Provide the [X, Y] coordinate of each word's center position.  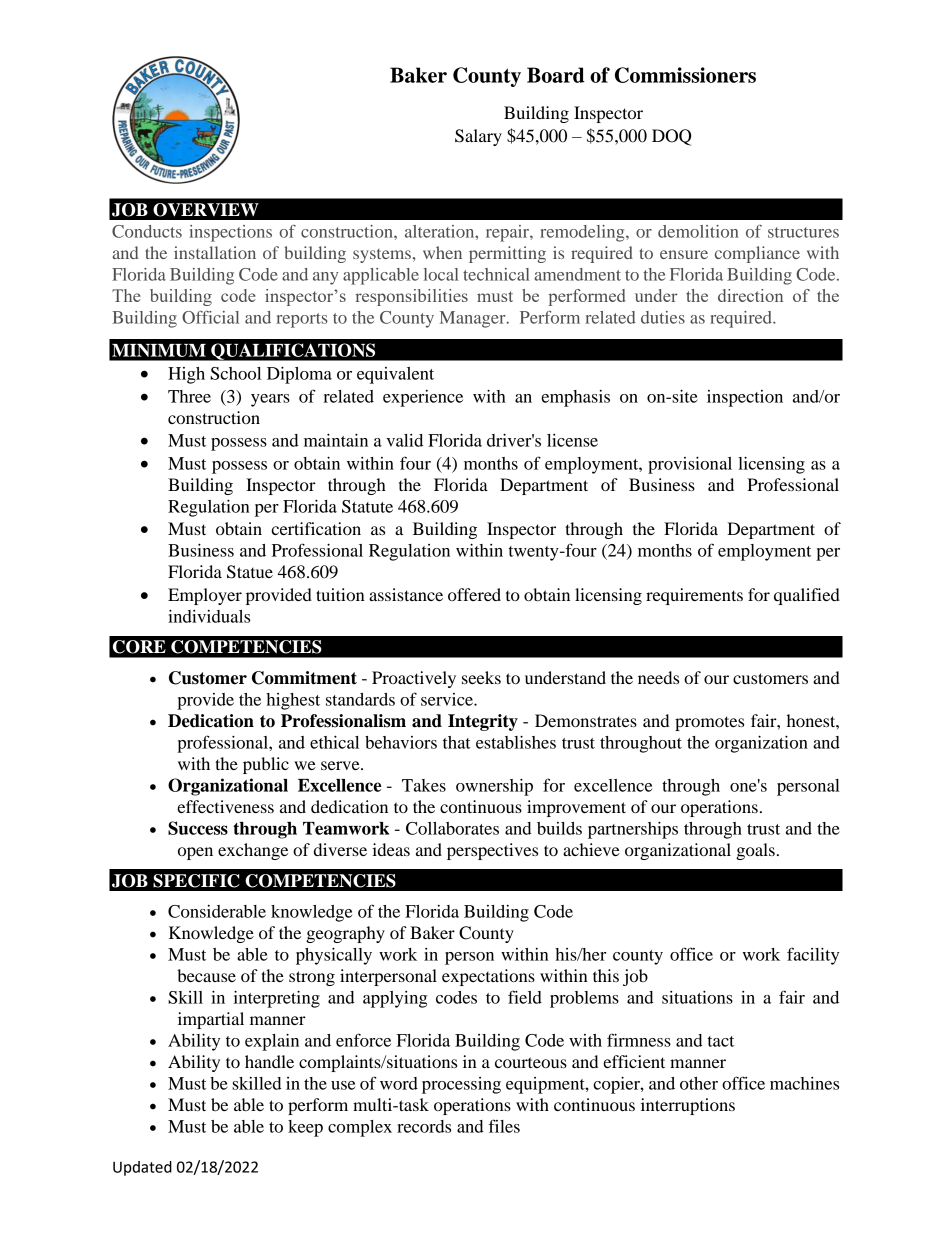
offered [474, 594]
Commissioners [685, 75]
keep [305, 1128]
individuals [209, 616]
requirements [694, 596]
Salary [478, 137]
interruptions [688, 1106]
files [504, 1126]
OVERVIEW [206, 210]
